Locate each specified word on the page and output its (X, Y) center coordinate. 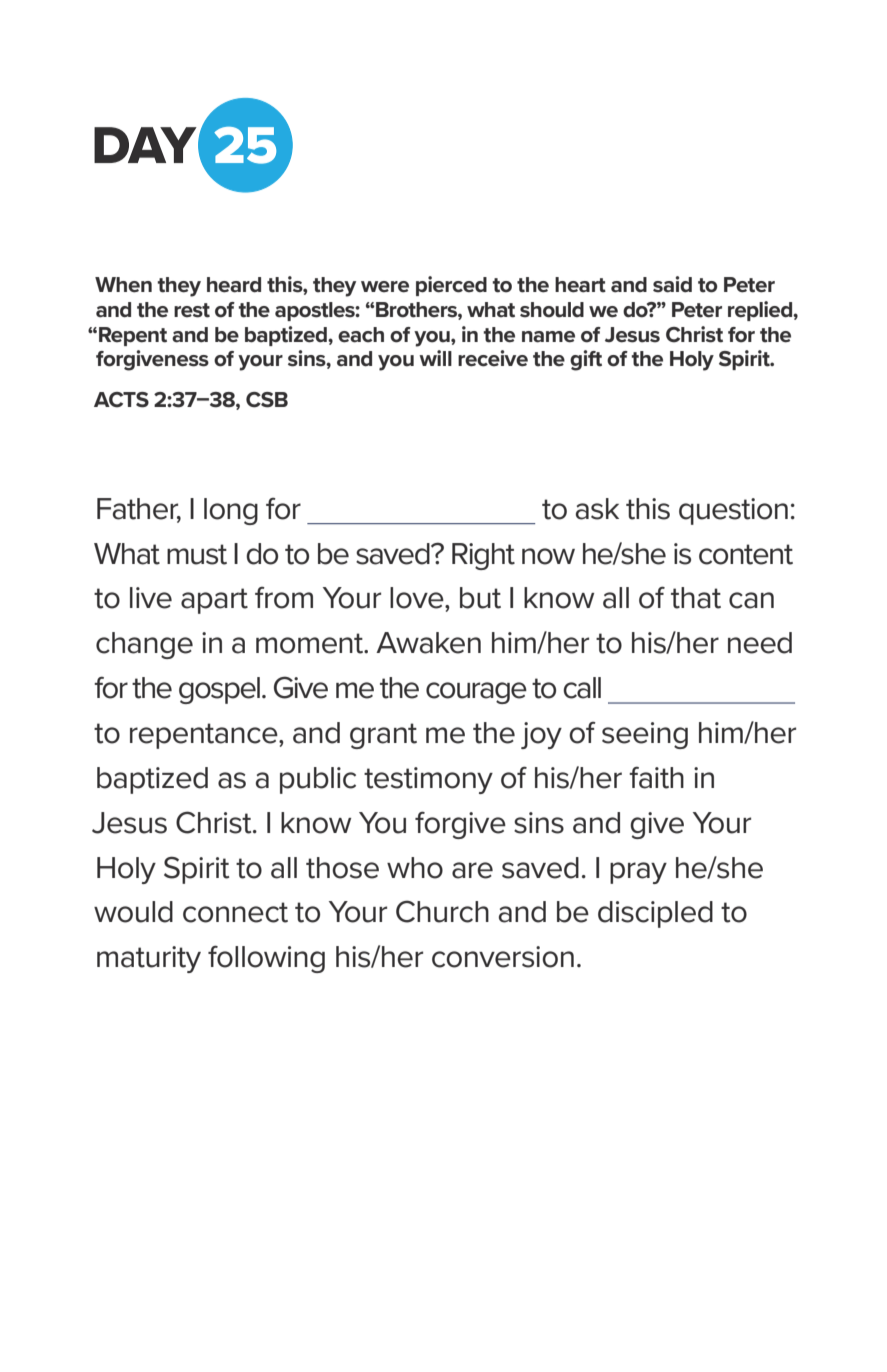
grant (383, 736)
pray (638, 873)
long (231, 511)
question (733, 511)
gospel (219, 690)
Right (483, 556)
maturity (149, 959)
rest (192, 310)
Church (442, 911)
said (672, 284)
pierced (451, 286)
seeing (645, 735)
